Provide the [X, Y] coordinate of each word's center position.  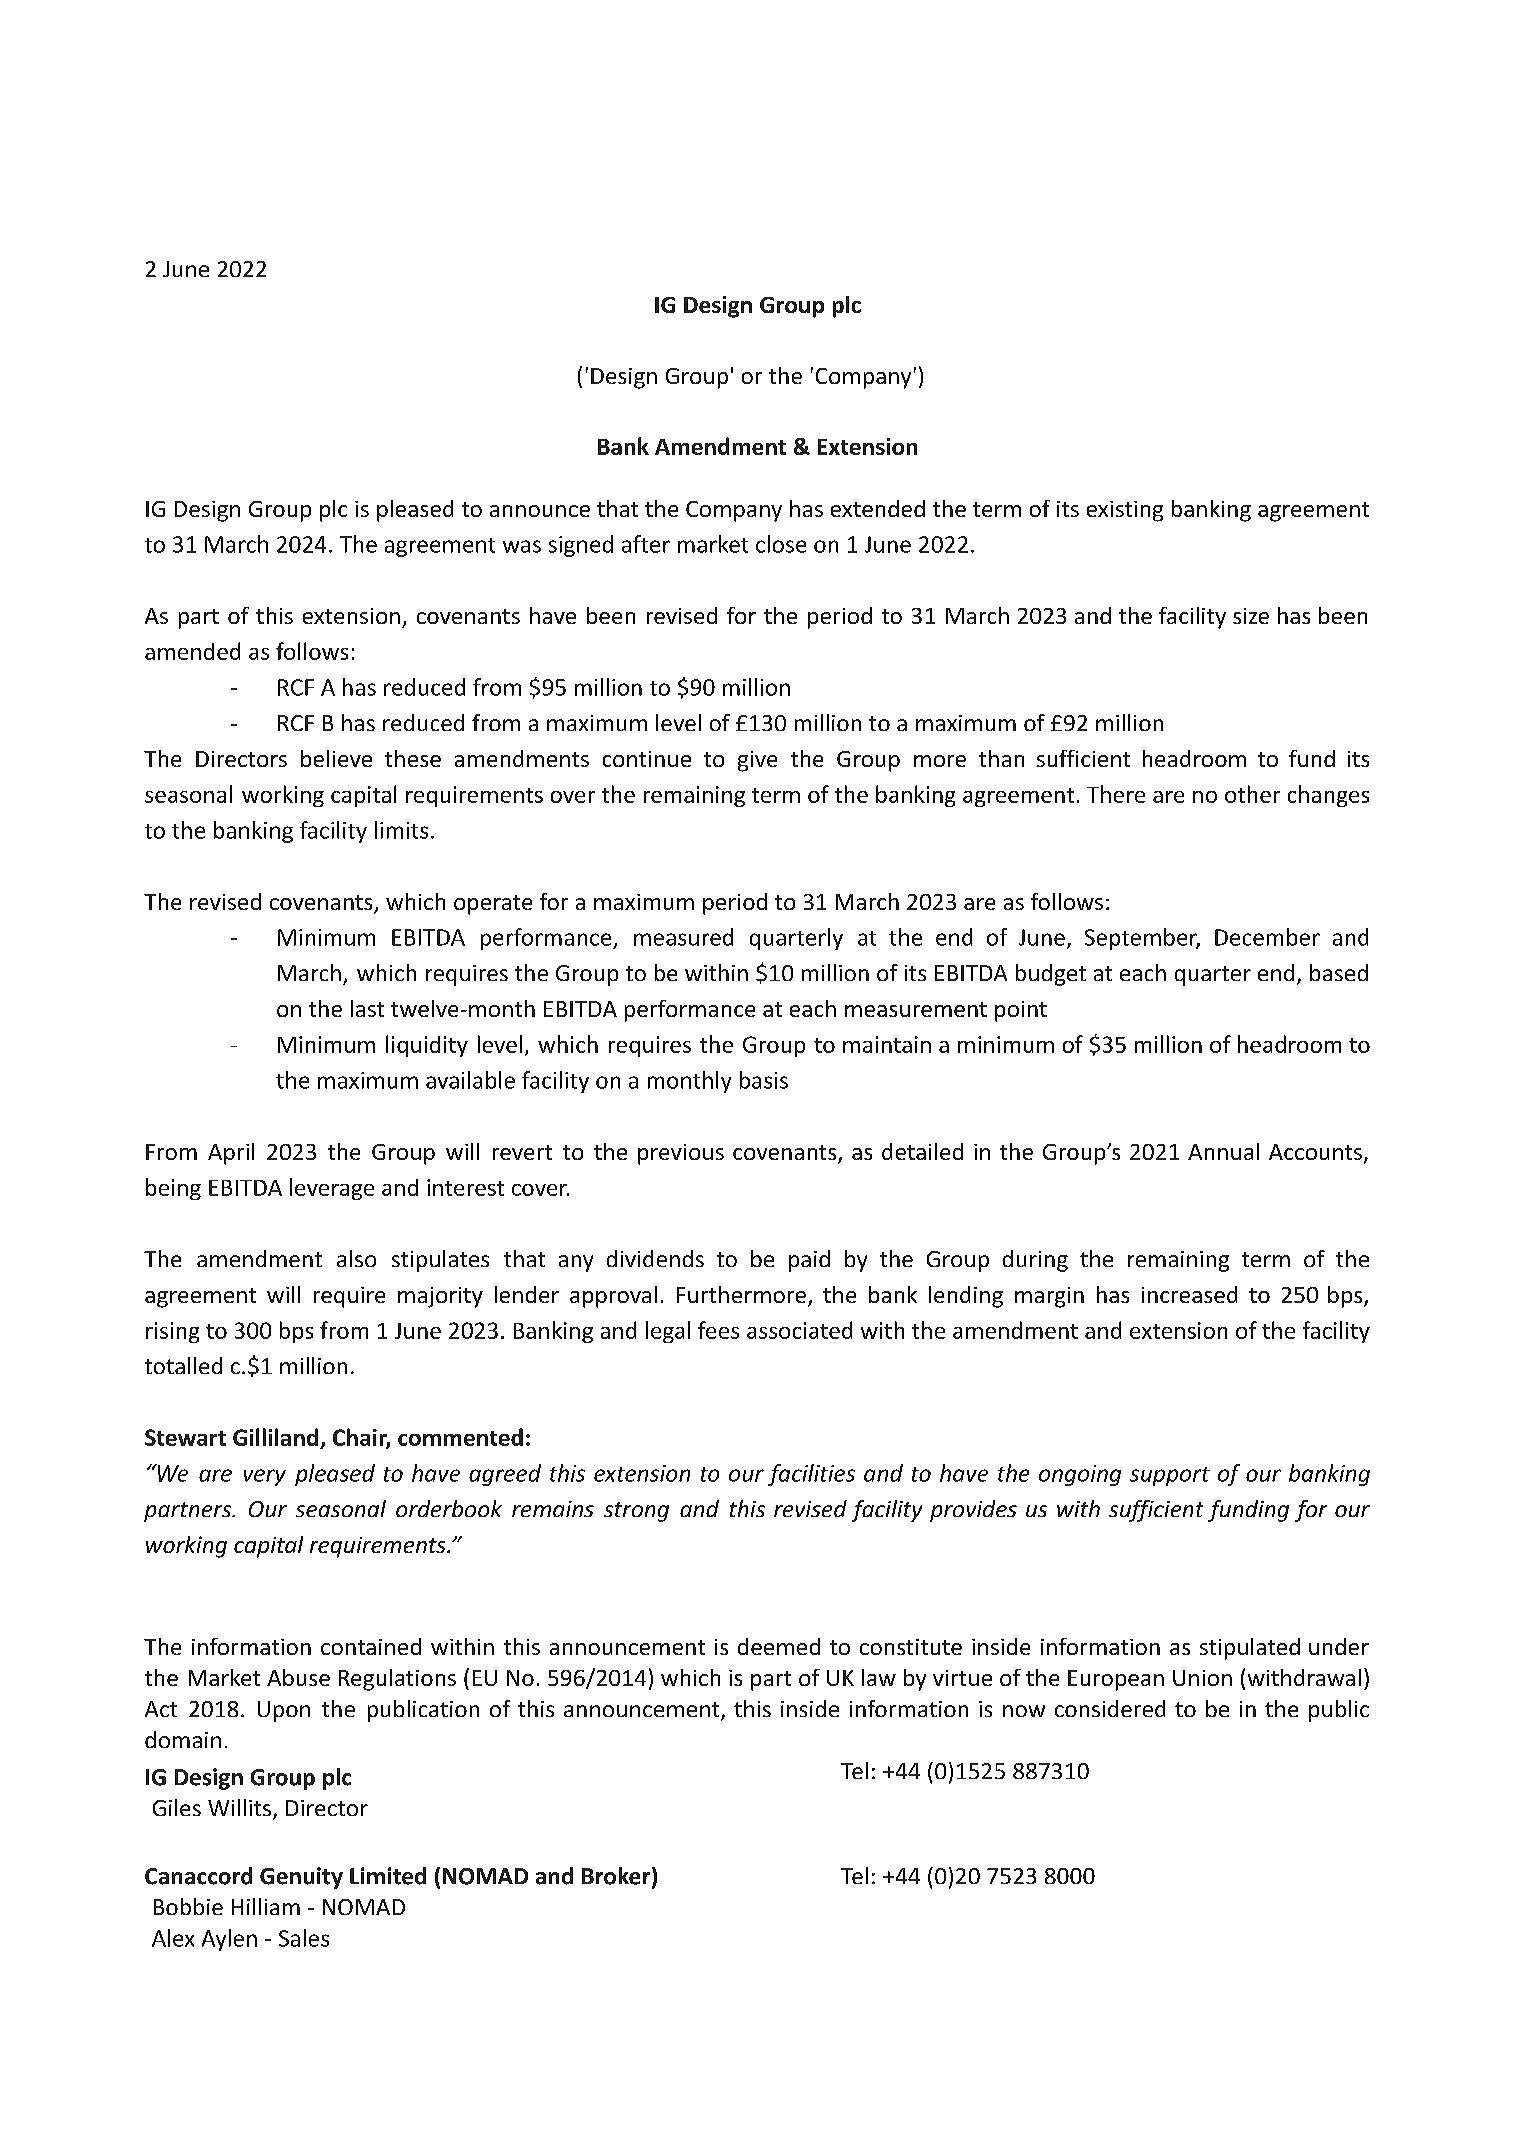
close [781, 544]
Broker [617, 1877]
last [367, 1008]
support [1170, 1476]
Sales [304, 1938]
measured [683, 937]
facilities [811, 1475]
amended [192, 651]
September [1142, 939]
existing [1125, 511]
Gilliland [277, 1438]
